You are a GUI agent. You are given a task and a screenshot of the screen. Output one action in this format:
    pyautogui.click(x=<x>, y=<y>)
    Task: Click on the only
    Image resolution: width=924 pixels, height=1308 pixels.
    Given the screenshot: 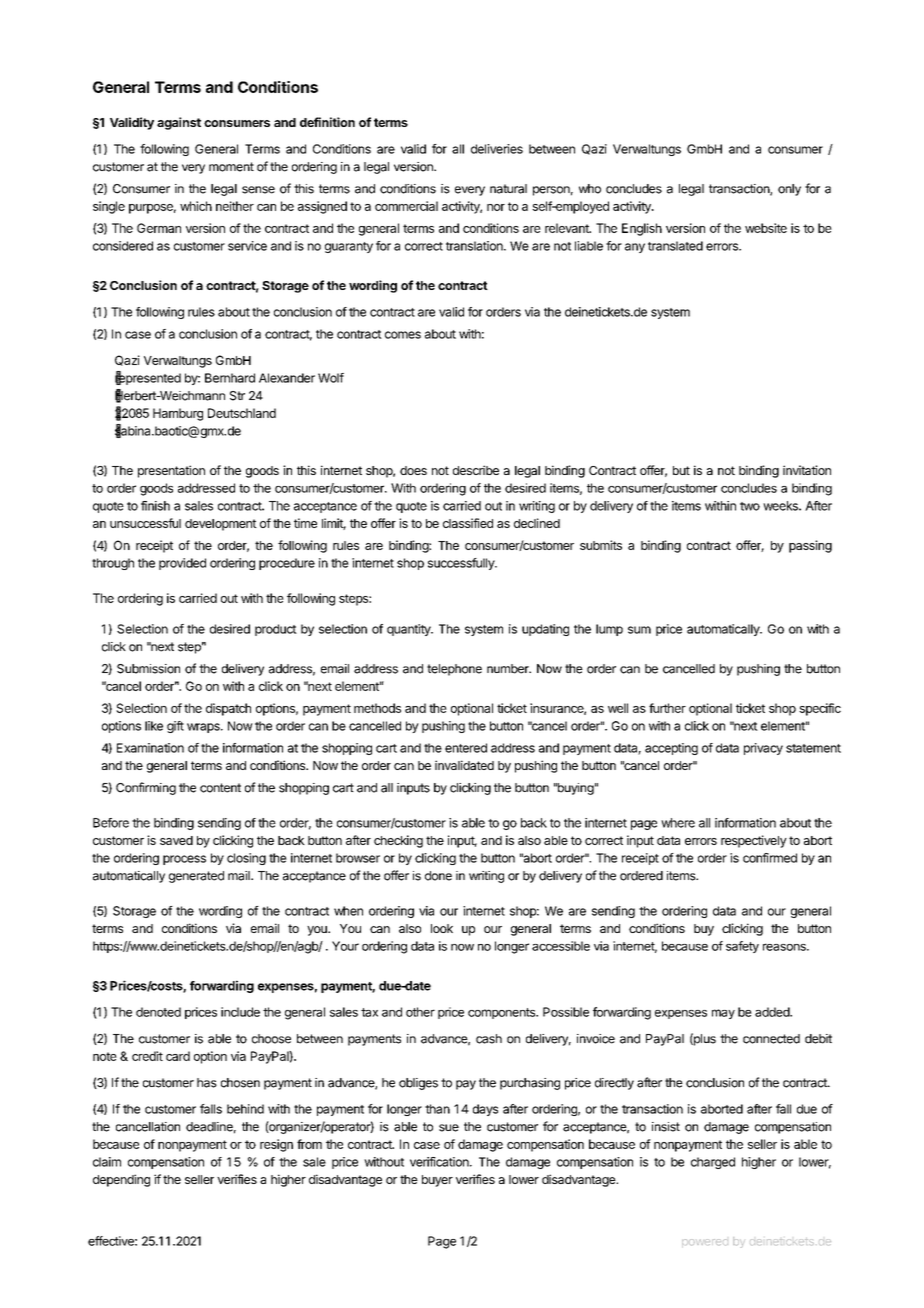 What is the action you would take?
    pyautogui.click(x=789, y=190)
